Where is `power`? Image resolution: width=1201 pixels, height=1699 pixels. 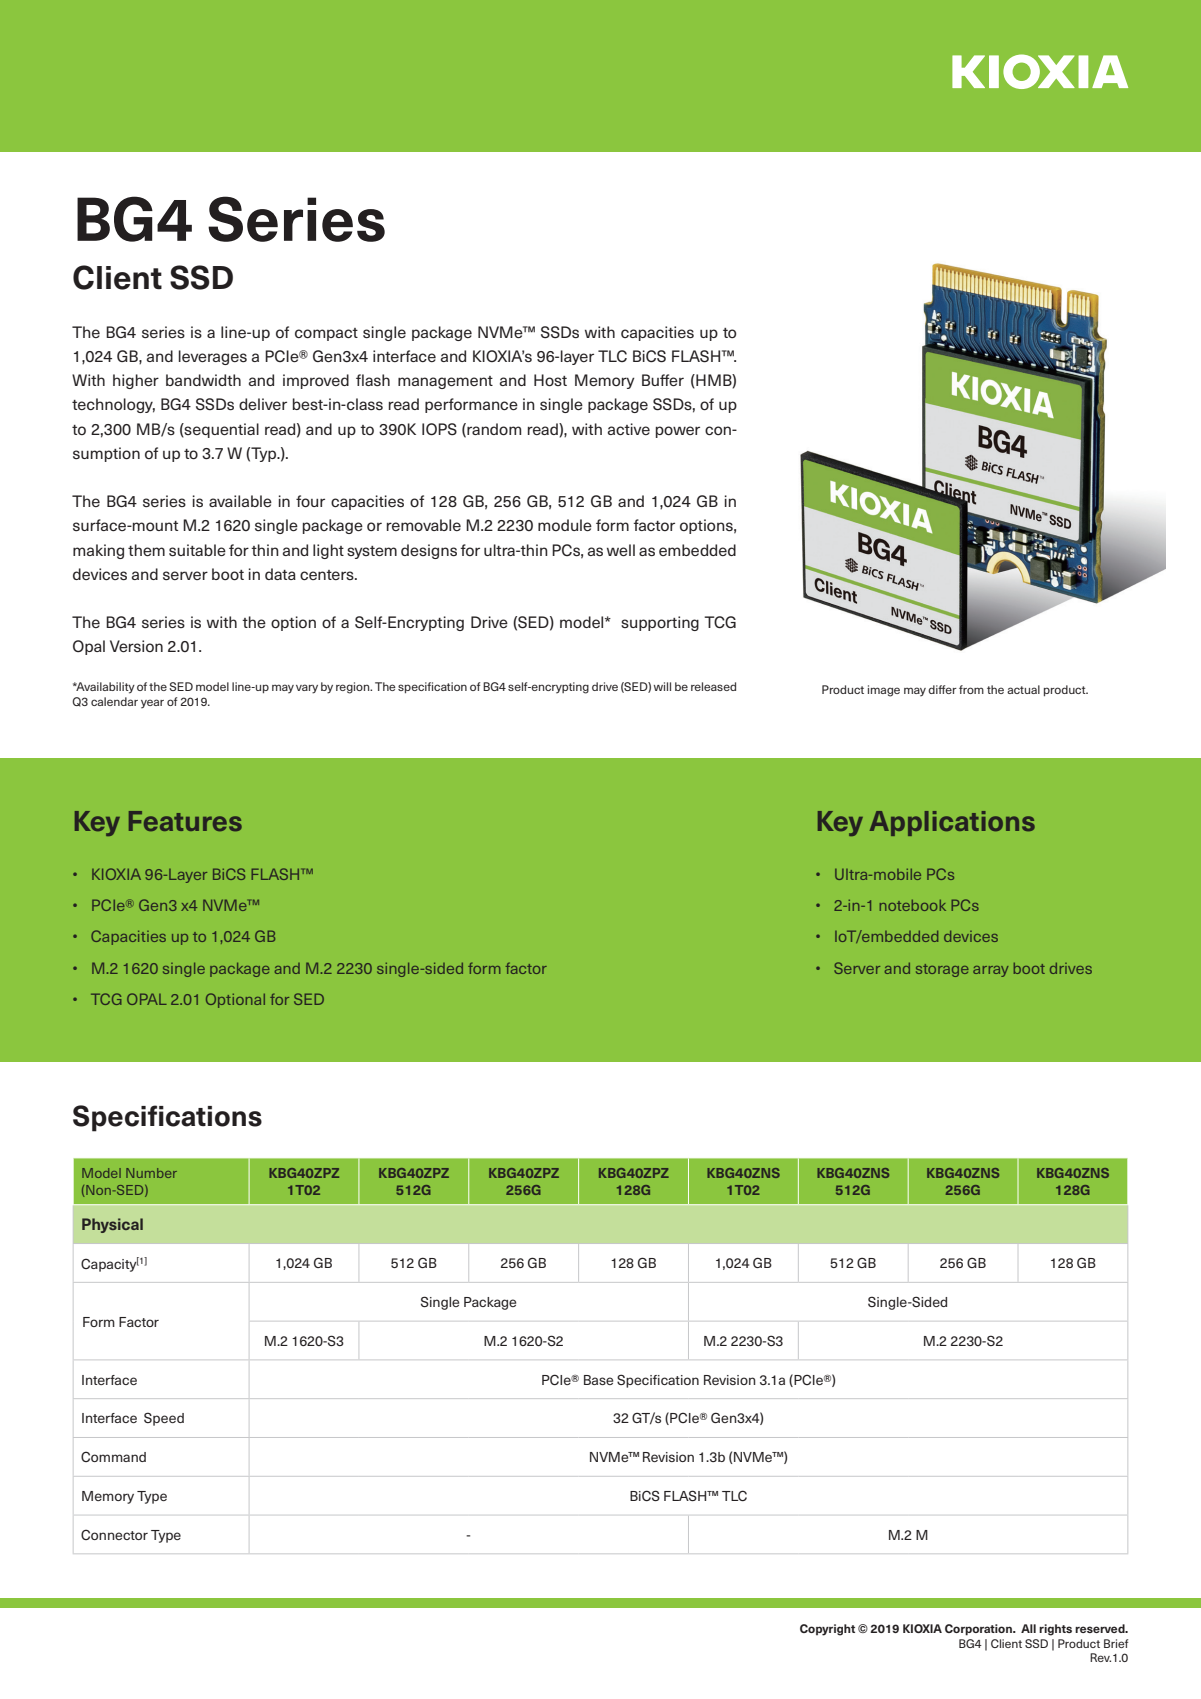 power is located at coordinates (678, 432).
